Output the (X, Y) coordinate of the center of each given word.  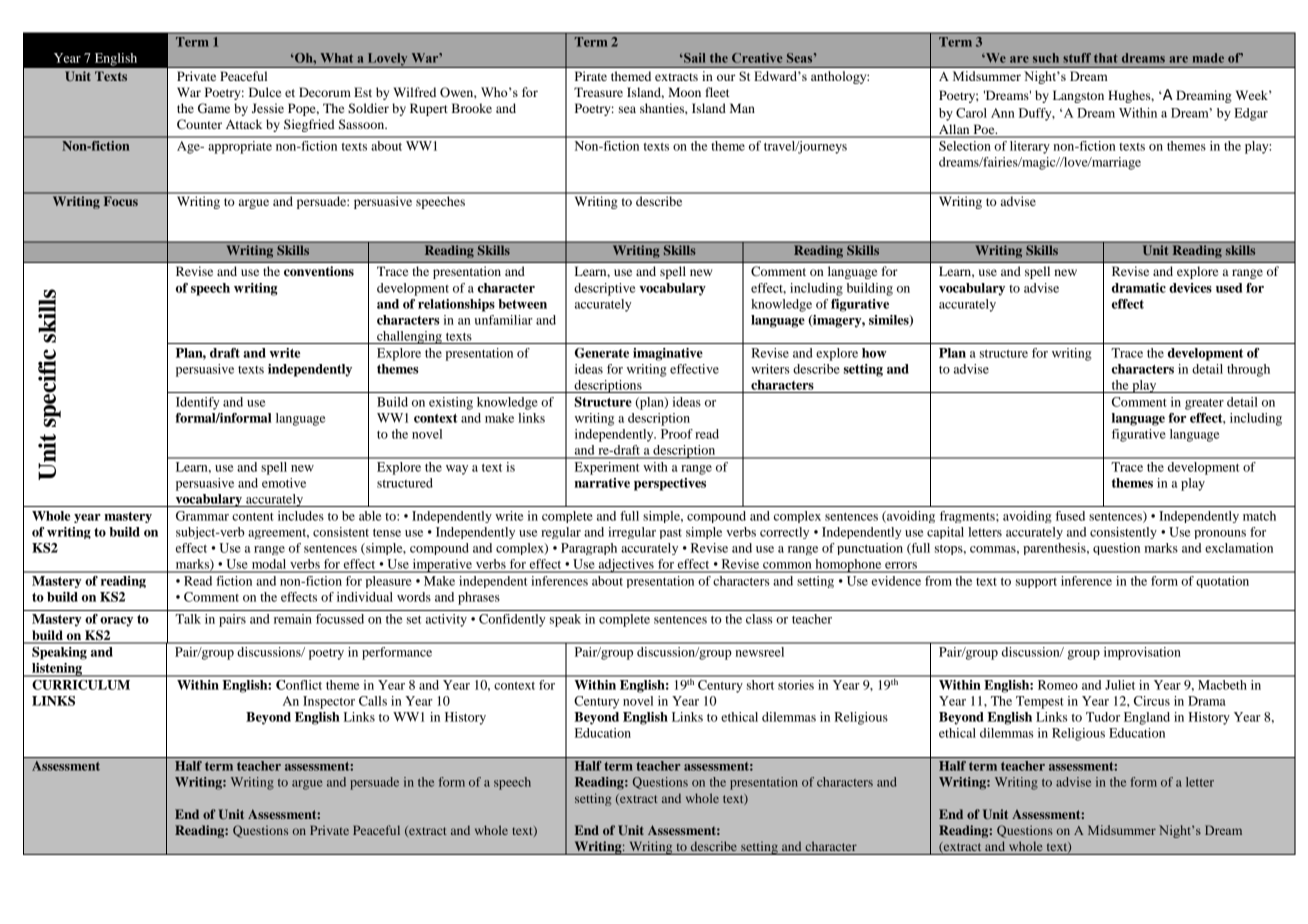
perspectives (670, 484)
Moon (684, 92)
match (1259, 516)
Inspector (329, 702)
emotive (284, 483)
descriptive (605, 289)
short (760, 685)
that (1106, 58)
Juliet (1120, 685)
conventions (319, 271)
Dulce (265, 92)
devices (1190, 288)
